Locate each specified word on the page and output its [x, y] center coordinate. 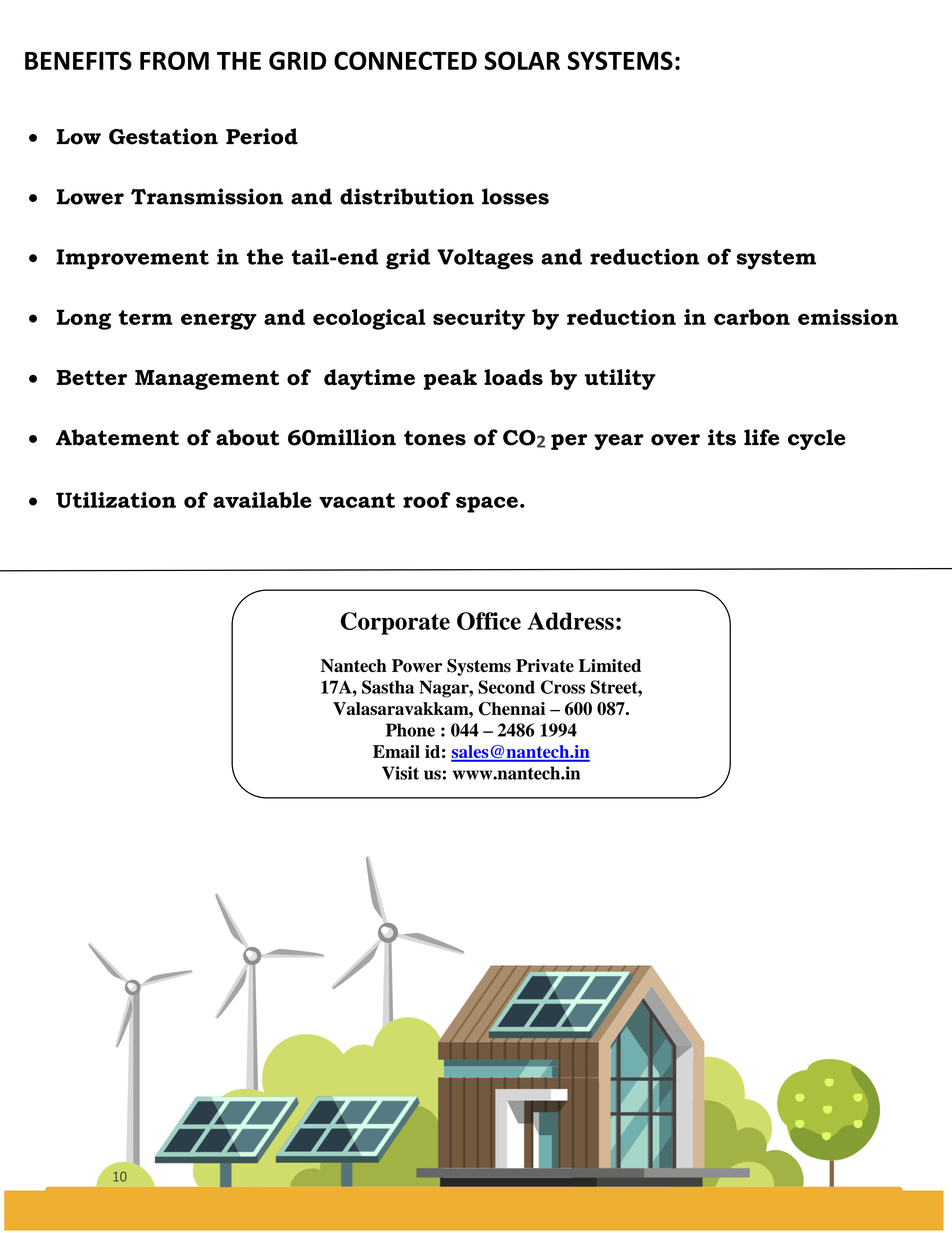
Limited [610, 665]
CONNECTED [405, 60]
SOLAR [522, 60]
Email [396, 751]
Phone [410, 730]
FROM [174, 60]
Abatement [117, 437]
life [761, 437]
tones [435, 438]
